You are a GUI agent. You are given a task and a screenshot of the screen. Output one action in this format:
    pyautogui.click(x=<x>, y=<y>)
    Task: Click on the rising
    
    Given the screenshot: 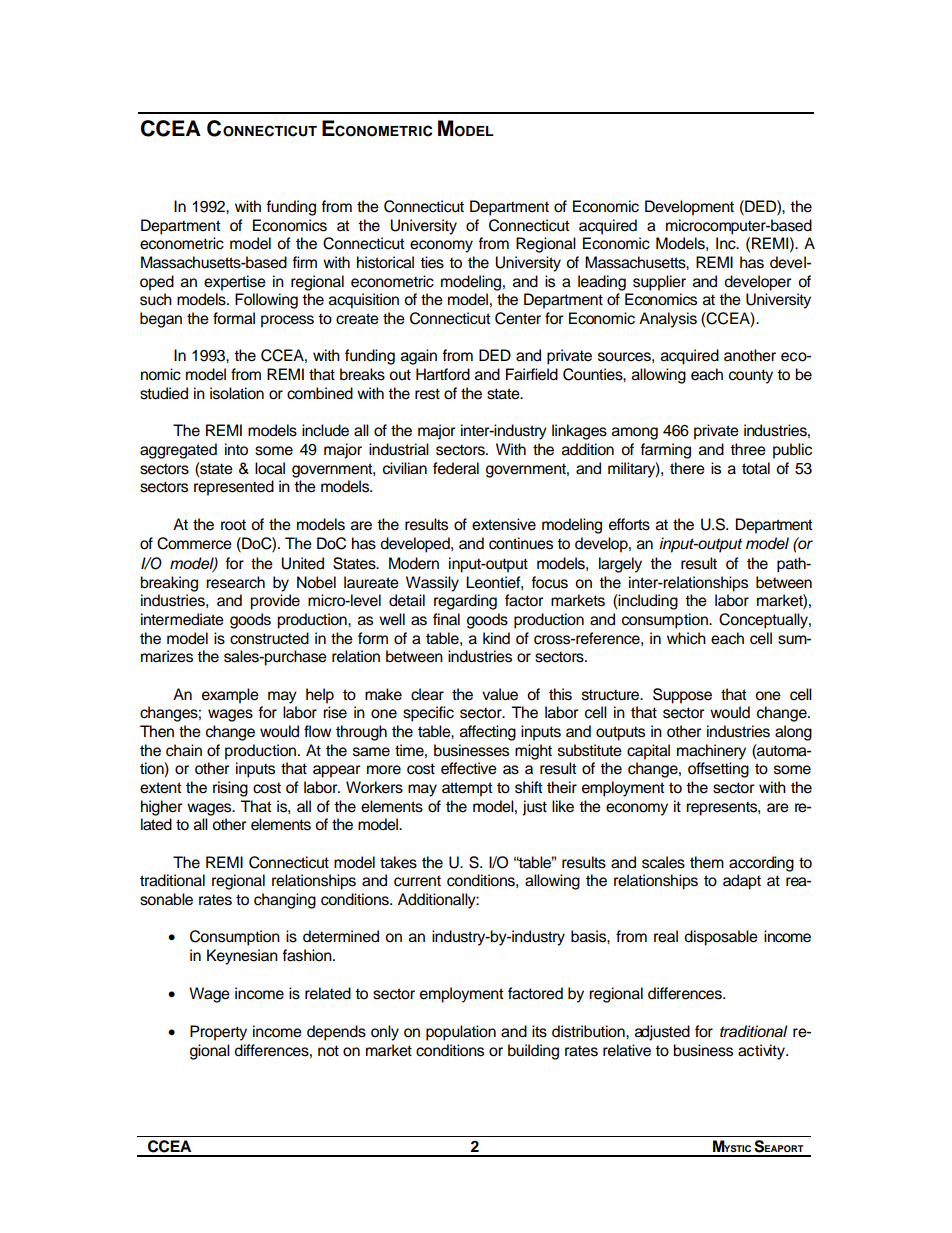 What is the action you would take?
    pyautogui.click(x=230, y=789)
